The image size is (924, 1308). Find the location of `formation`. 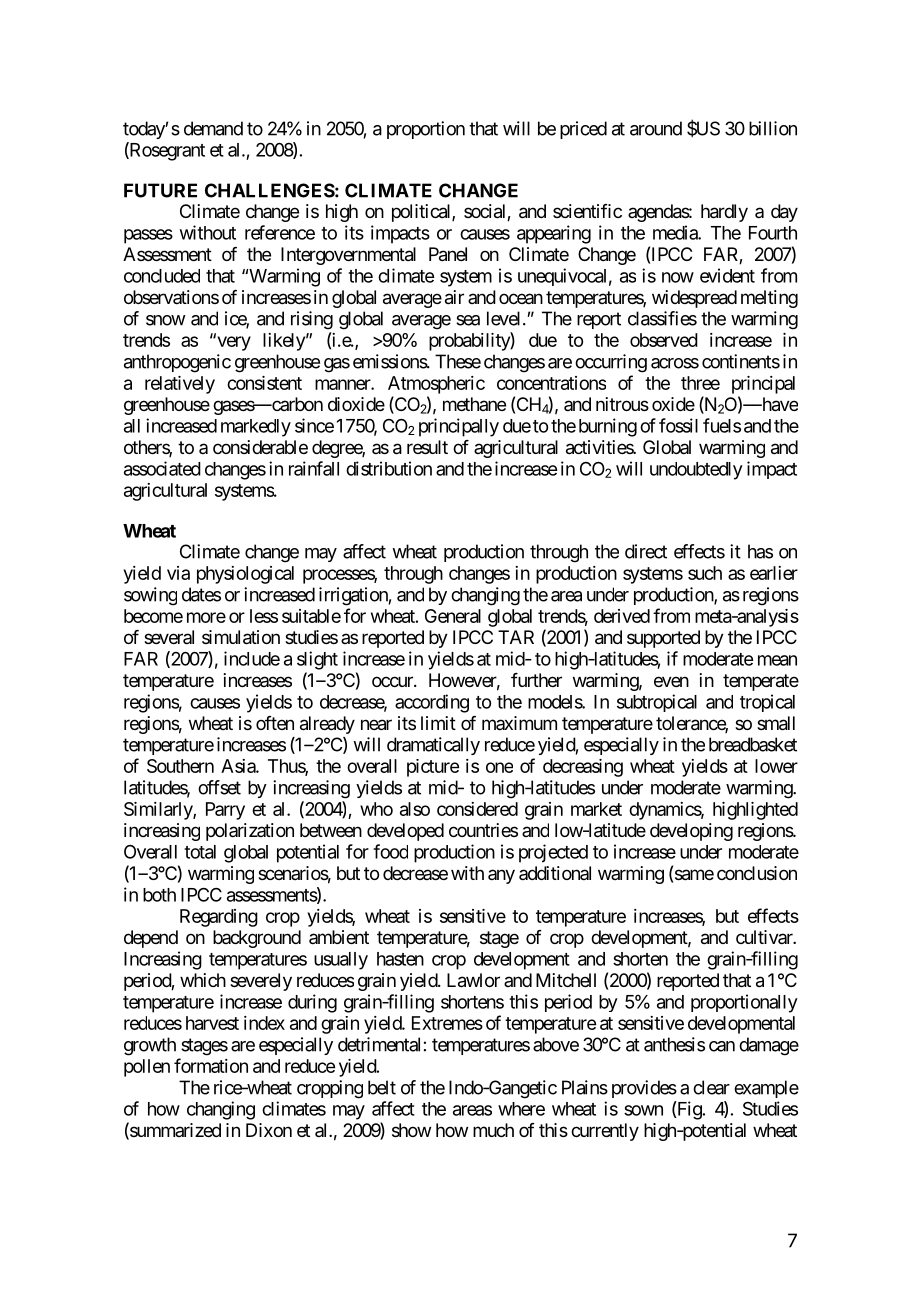

formation is located at coordinates (211, 1065).
